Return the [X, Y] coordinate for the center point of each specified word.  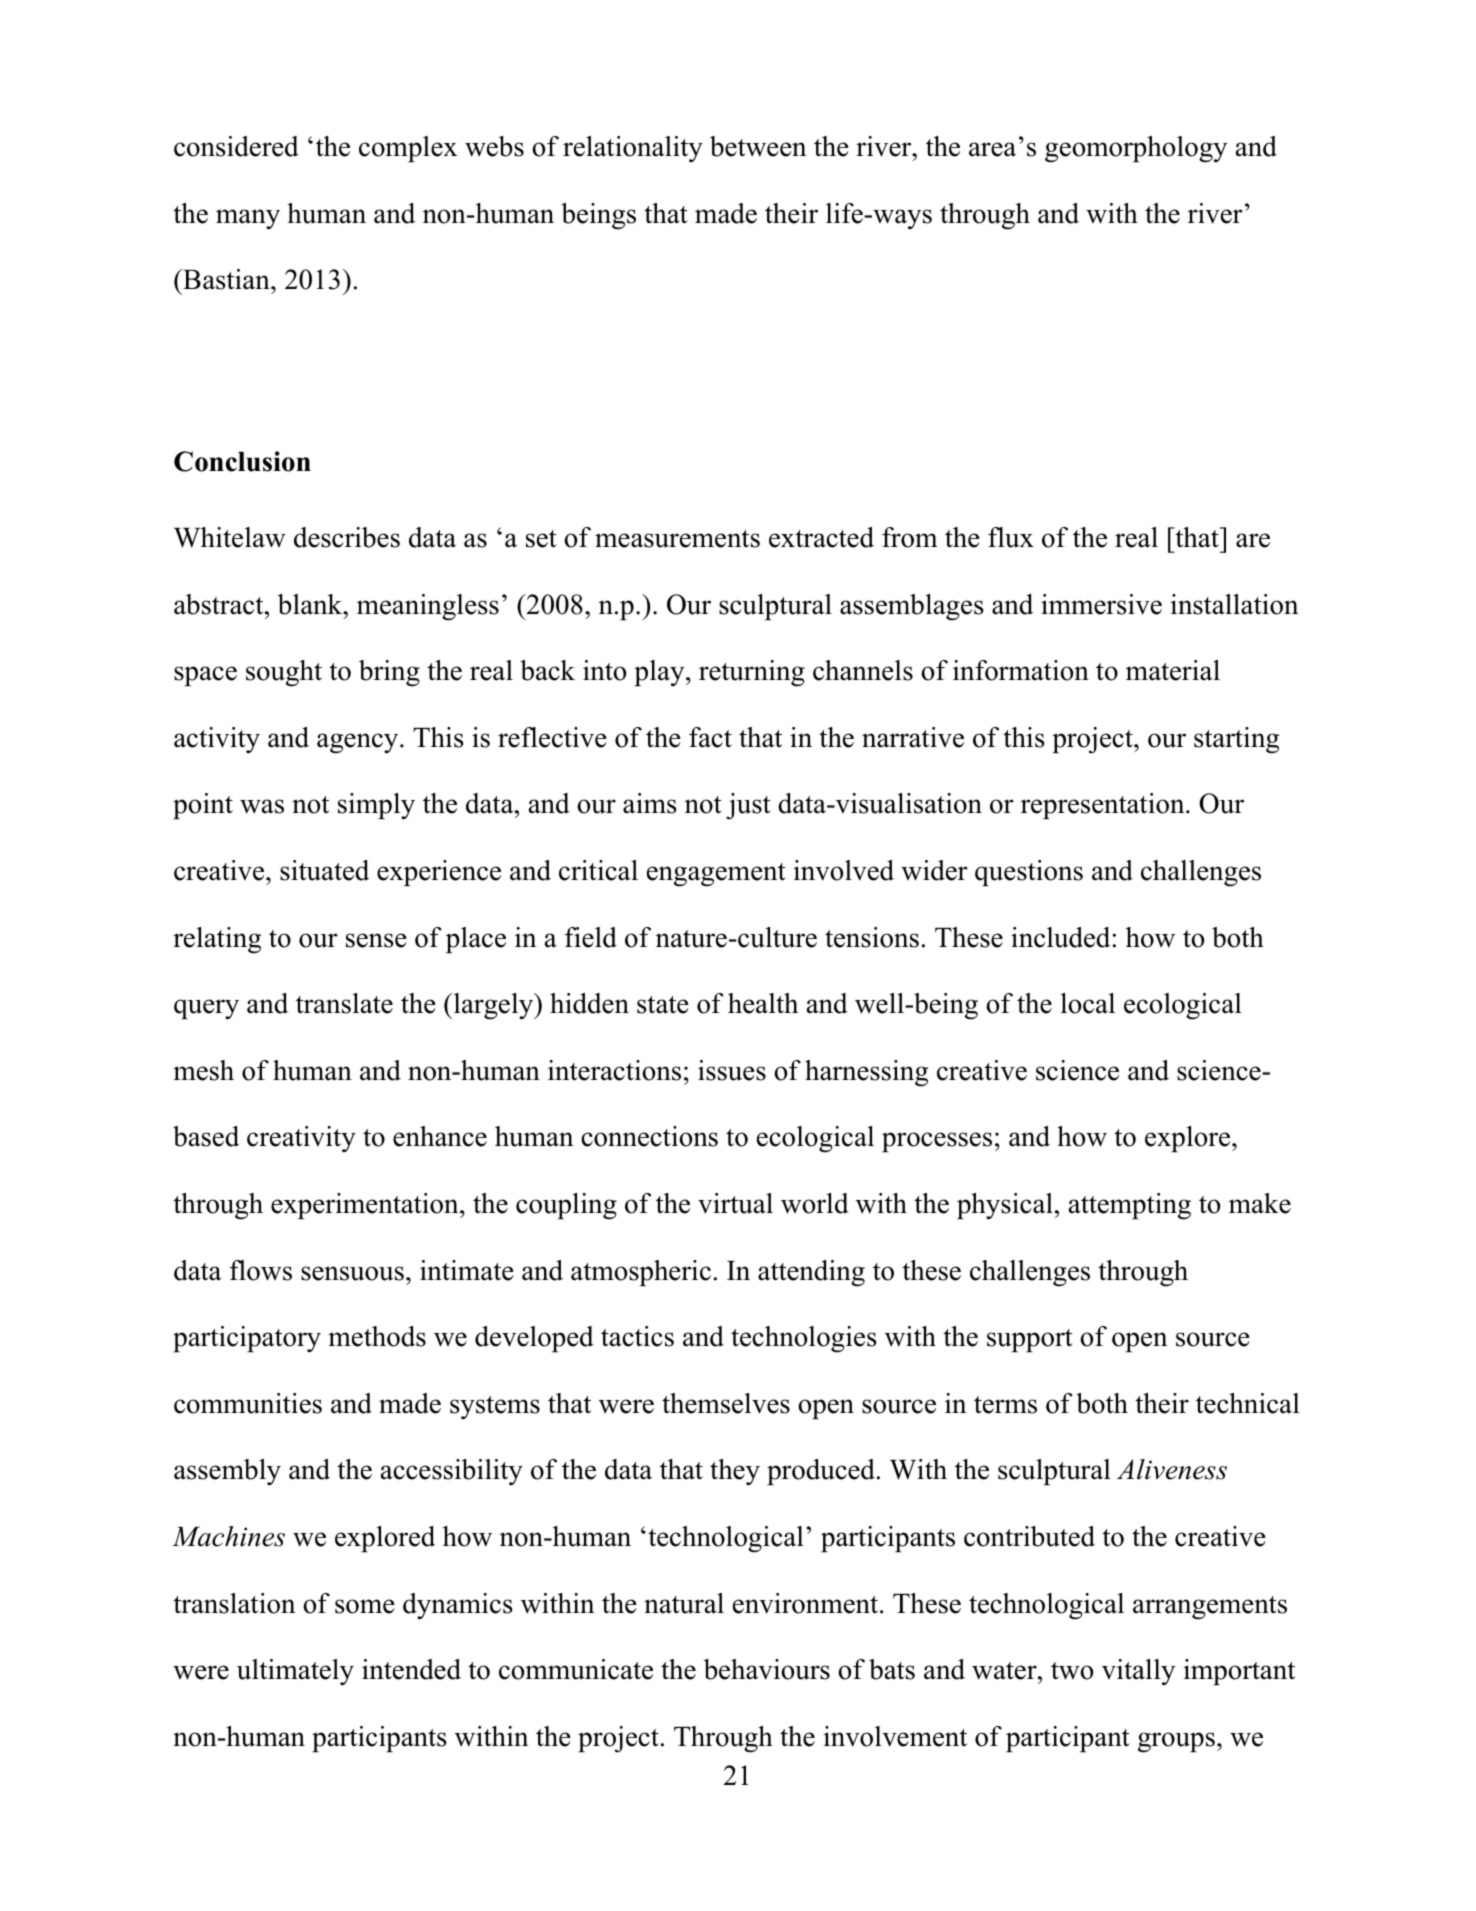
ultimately [295, 1672]
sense [376, 940]
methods [377, 1336]
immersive [1101, 604]
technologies [804, 1339]
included [1060, 937]
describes [347, 537]
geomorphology [1136, 149]
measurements [677, 539]
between [758, 146]
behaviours [767, 1669]
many [248, 219]
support [1030, 1340]
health [763, 1003]
